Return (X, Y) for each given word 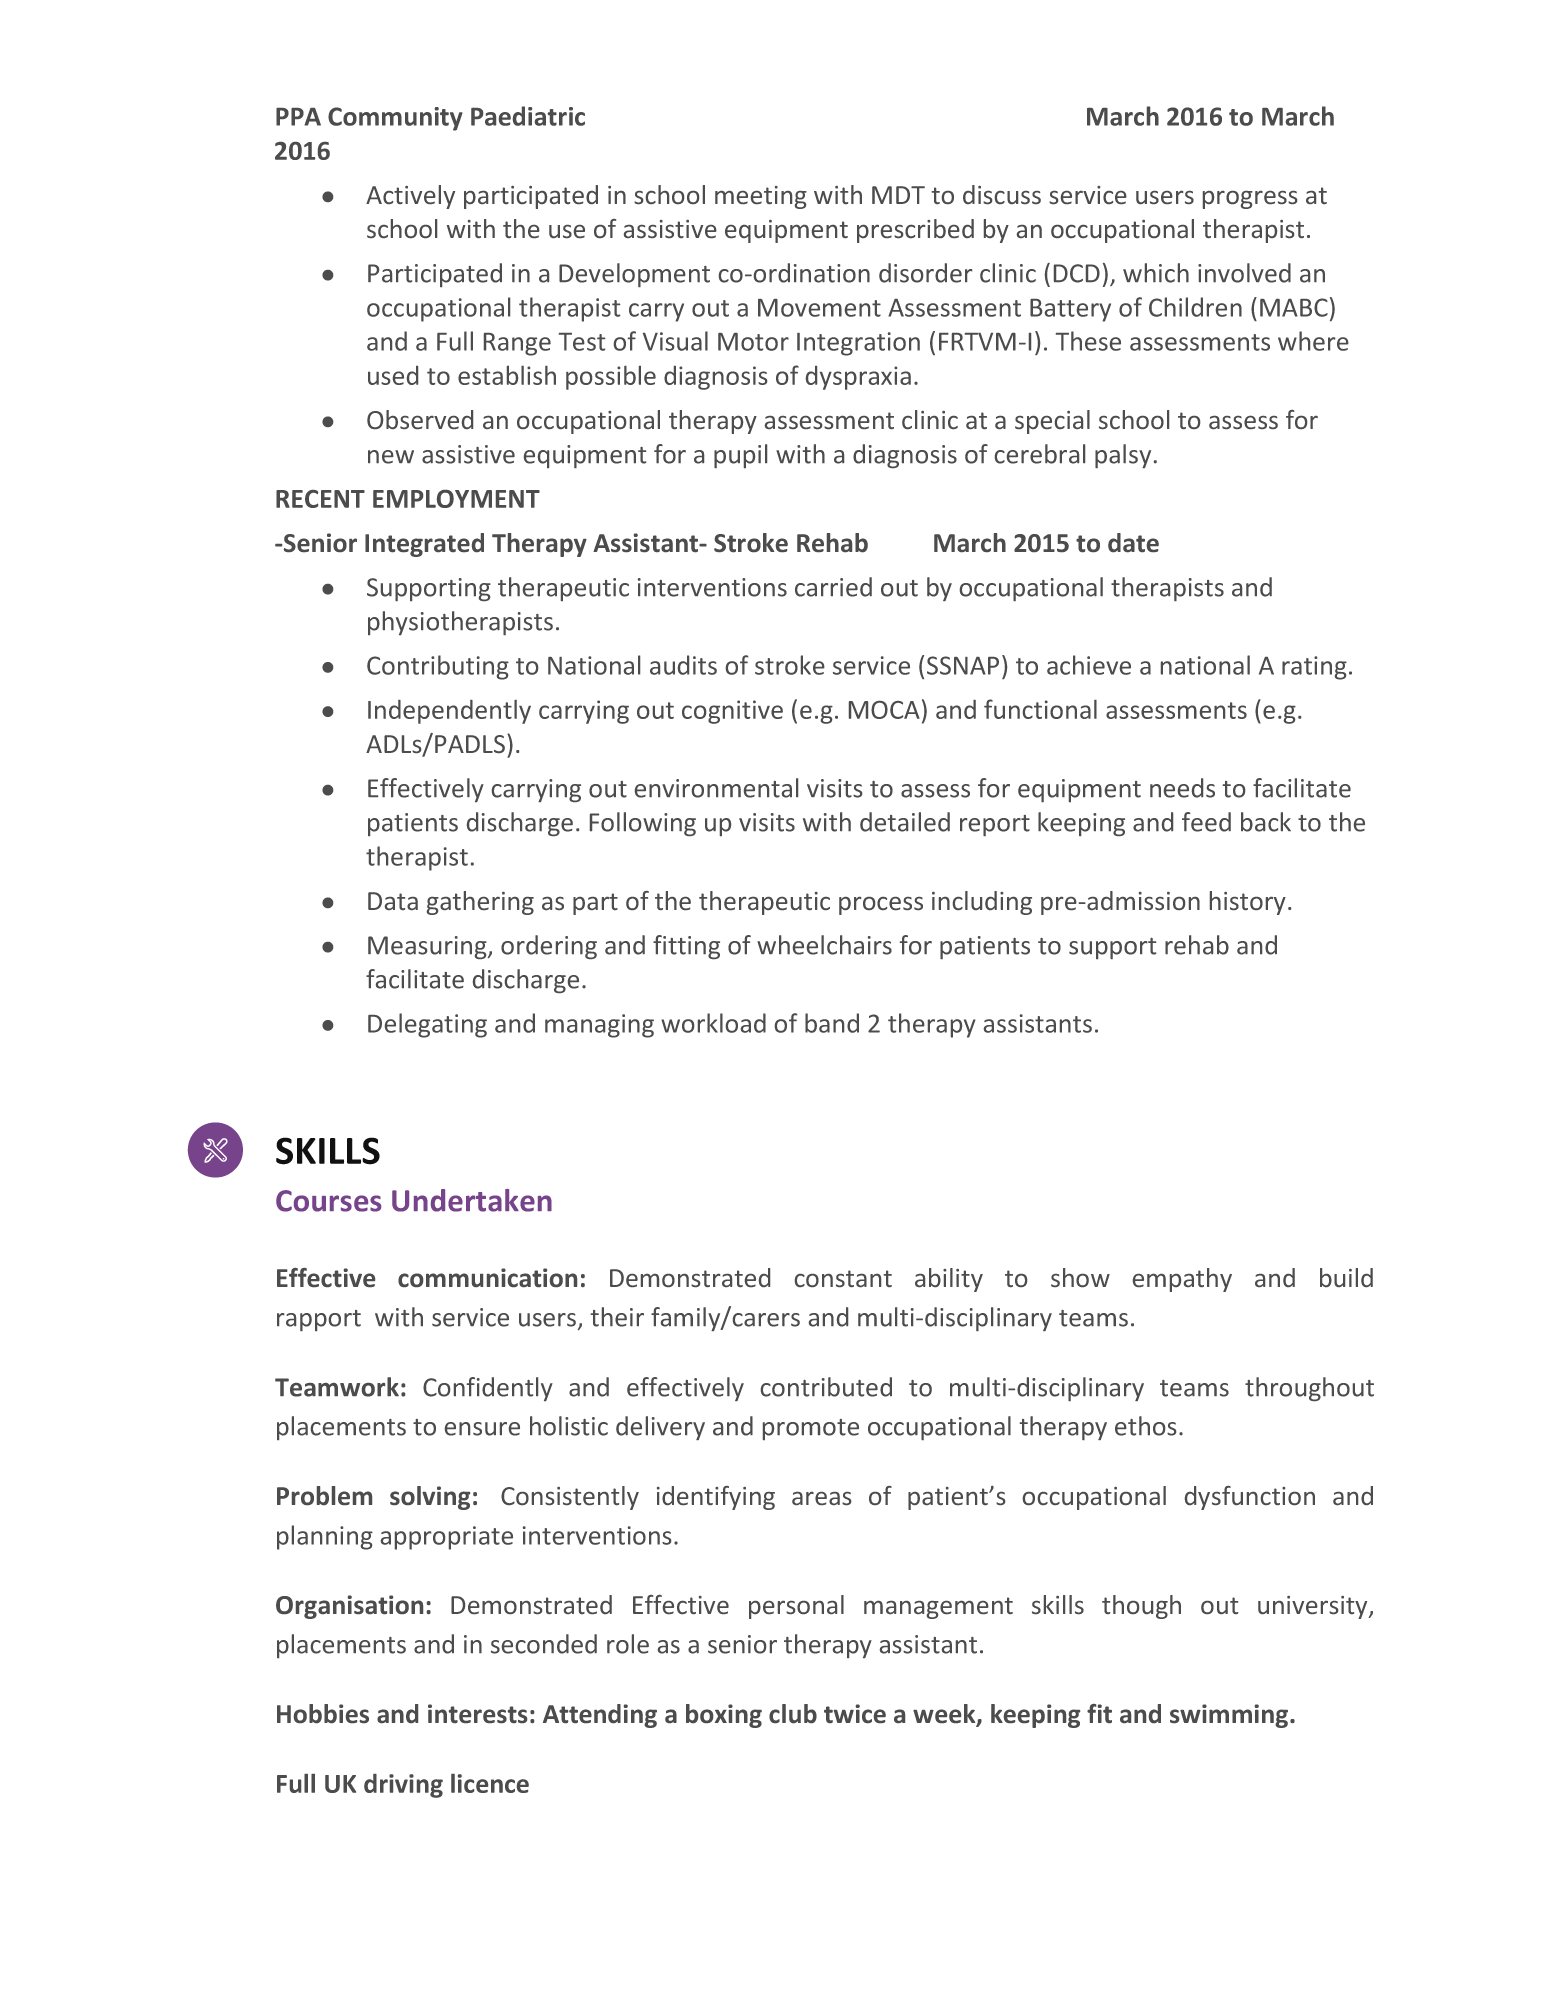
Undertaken (472, 1200)
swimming (1230, 1716)
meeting (761, 197)
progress (1250, 200)
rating (1314, 668)
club (793, 1713)
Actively (410, 197)
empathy (1182, 1280)
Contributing (438, 667)
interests (477, 1713)
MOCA (884, 710)
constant (843, 1278)
